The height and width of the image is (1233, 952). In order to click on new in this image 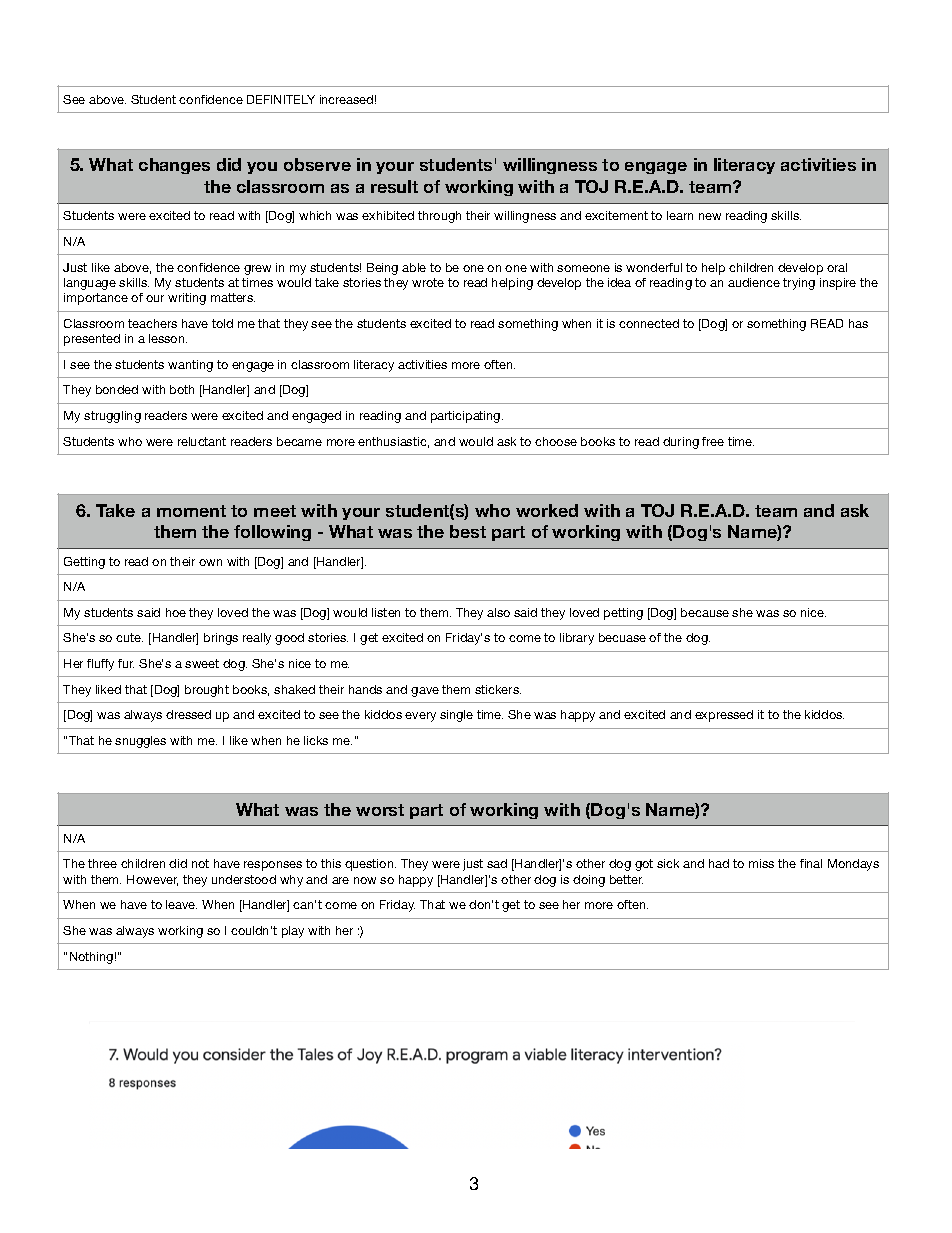, I will do `click(710, 216)`.
